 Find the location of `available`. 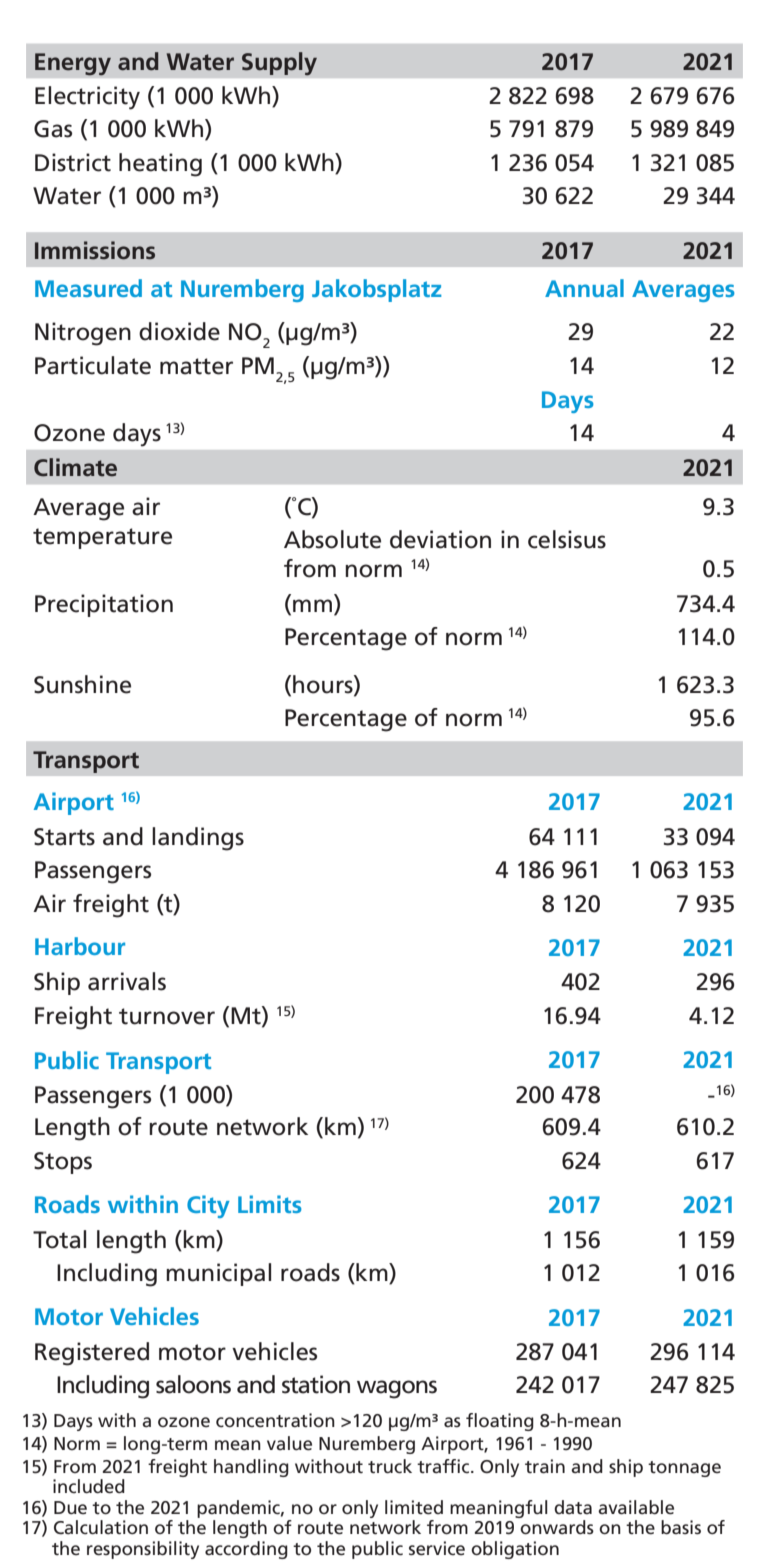

available is located at coordinates (636, 1507).
